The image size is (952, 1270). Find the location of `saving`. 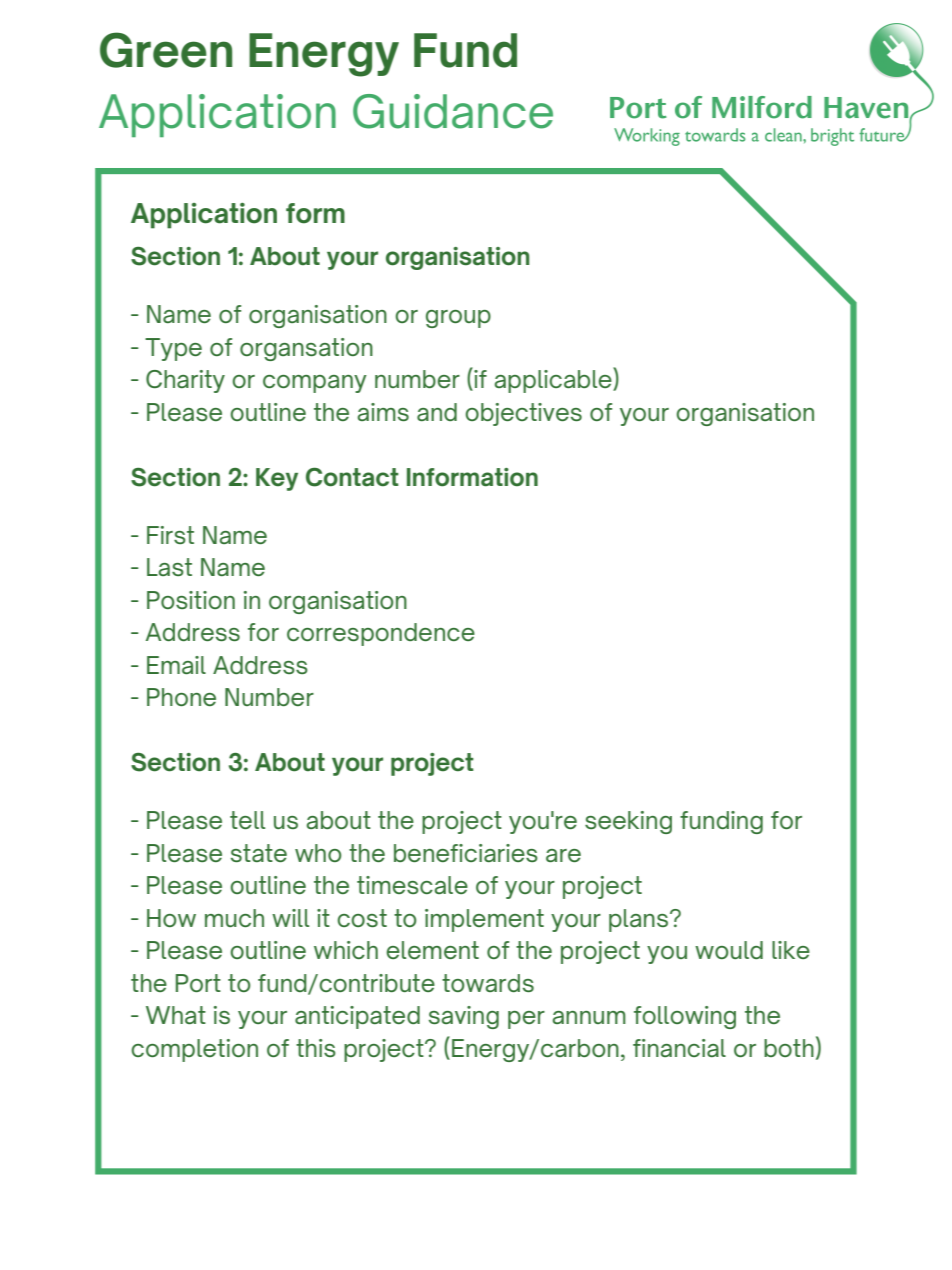

saving is located at coordinates (464, 1017).
